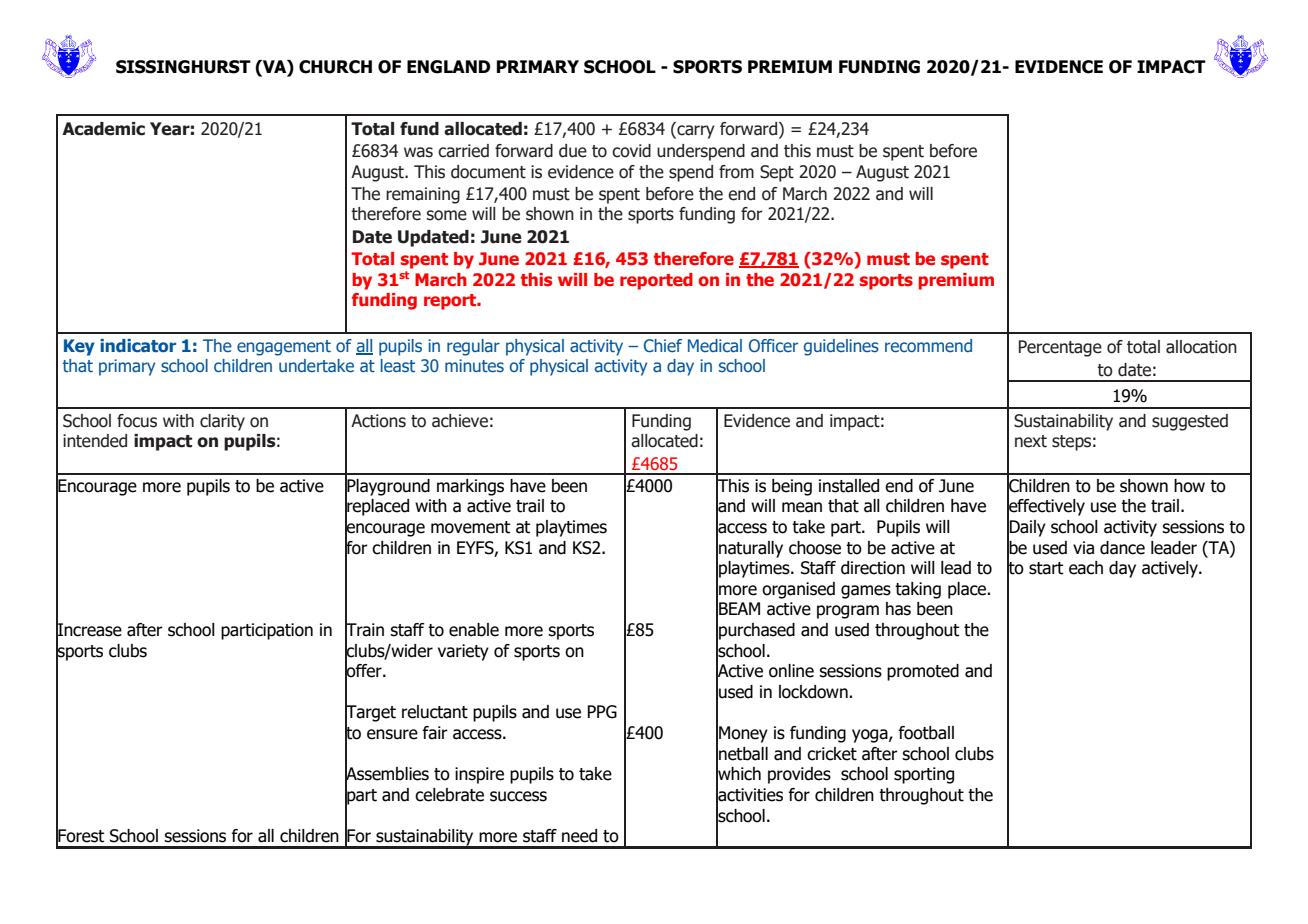  I want to click on Train, so click(364, 630).
